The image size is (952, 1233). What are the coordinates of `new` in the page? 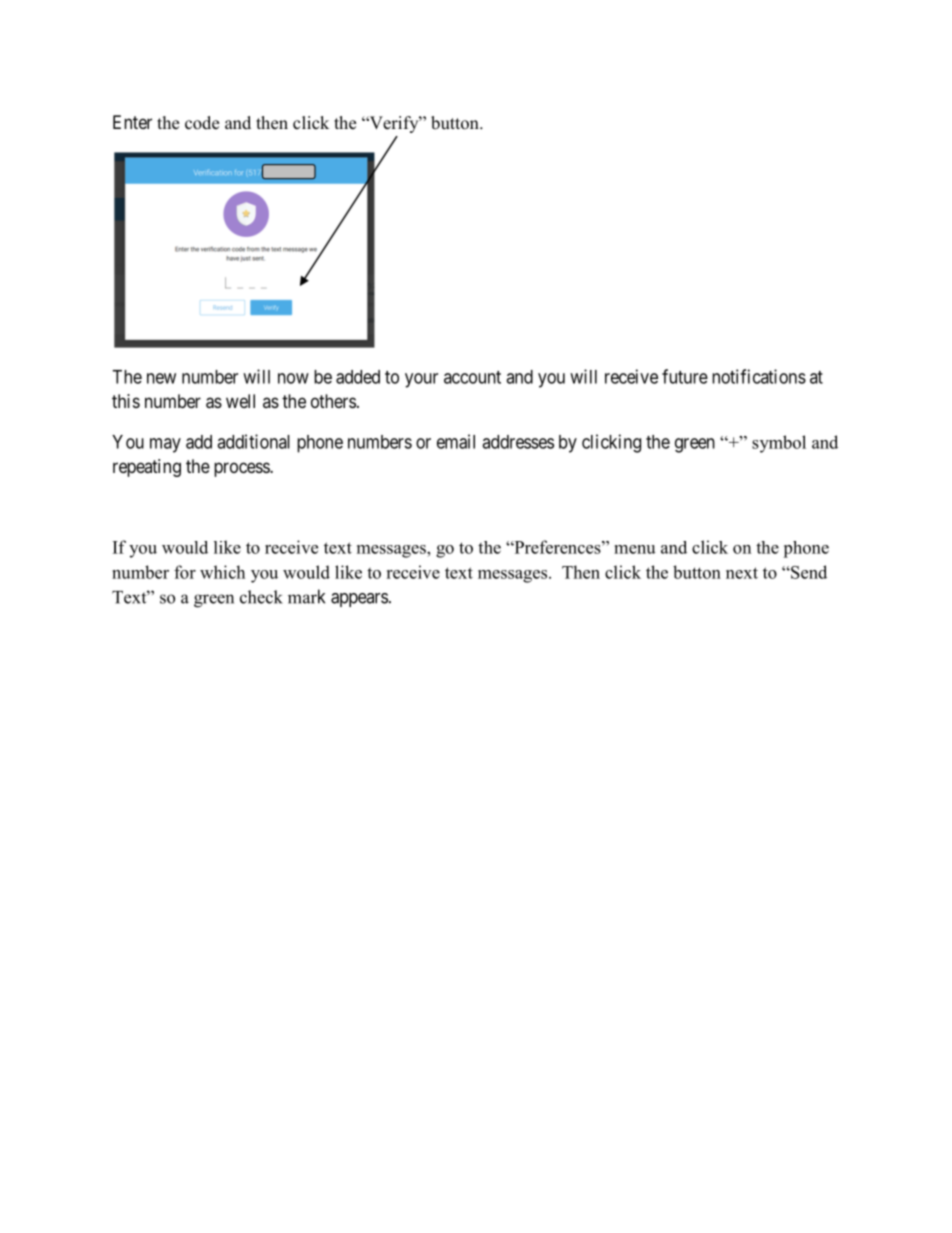 It's located at (161, 378).
